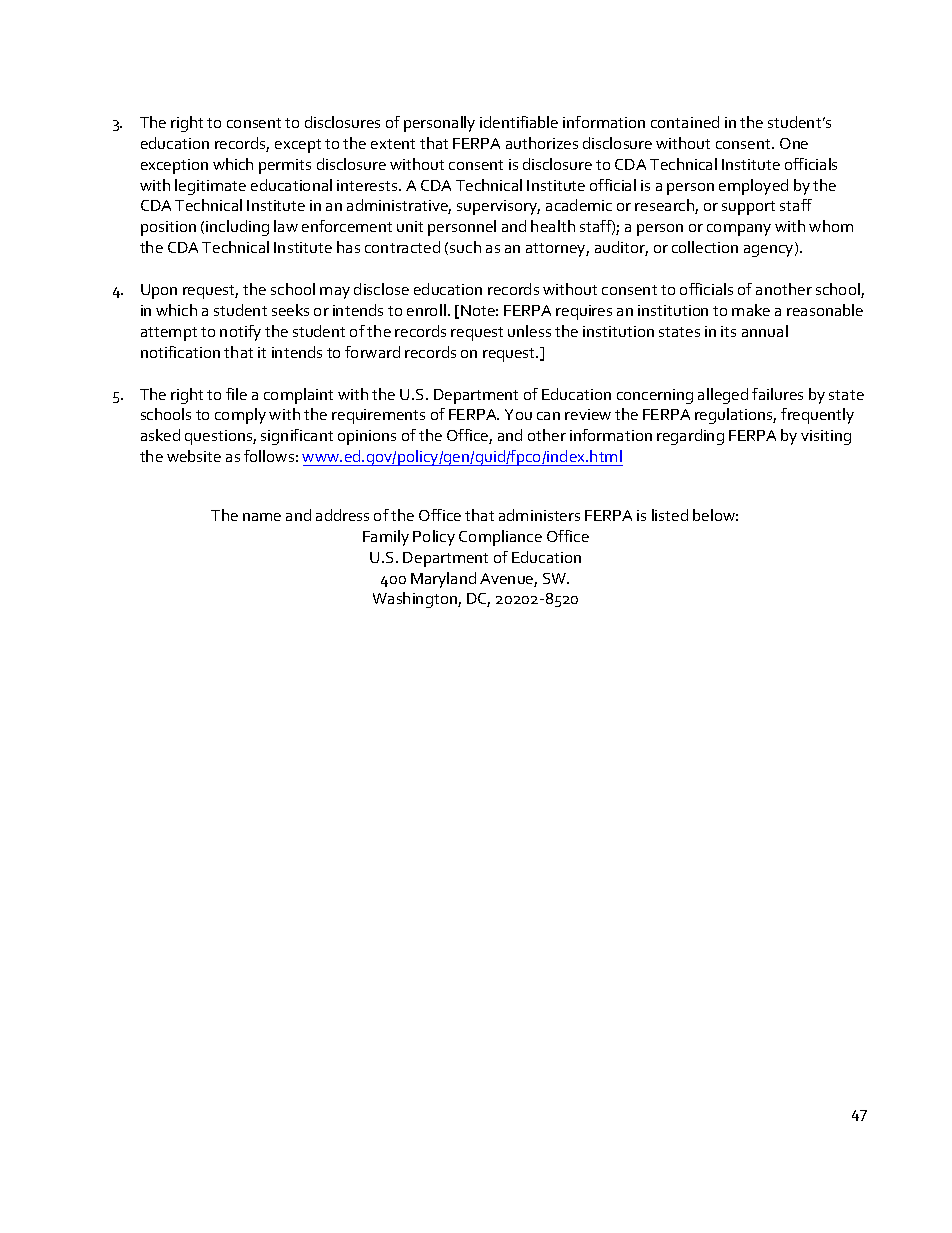  I want to click on Upon, so click(159, 291).
